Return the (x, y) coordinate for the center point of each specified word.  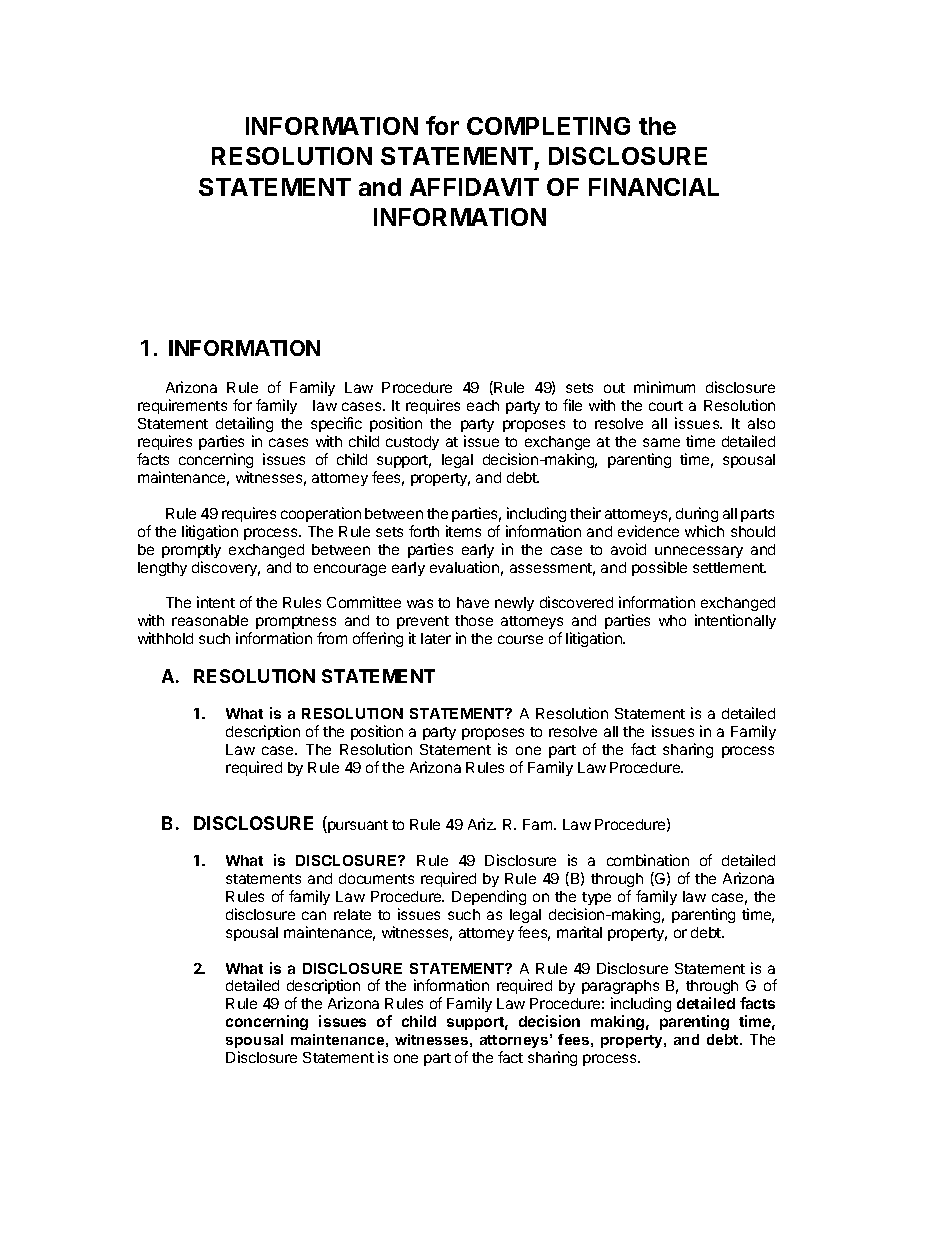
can (314, 915)
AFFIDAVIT (474, 187)
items (463, 531)
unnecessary (699, 552)
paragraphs (620, 989)
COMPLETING (548, 126)
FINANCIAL (654, 187)
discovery (226, 568)
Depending (489, 897)
